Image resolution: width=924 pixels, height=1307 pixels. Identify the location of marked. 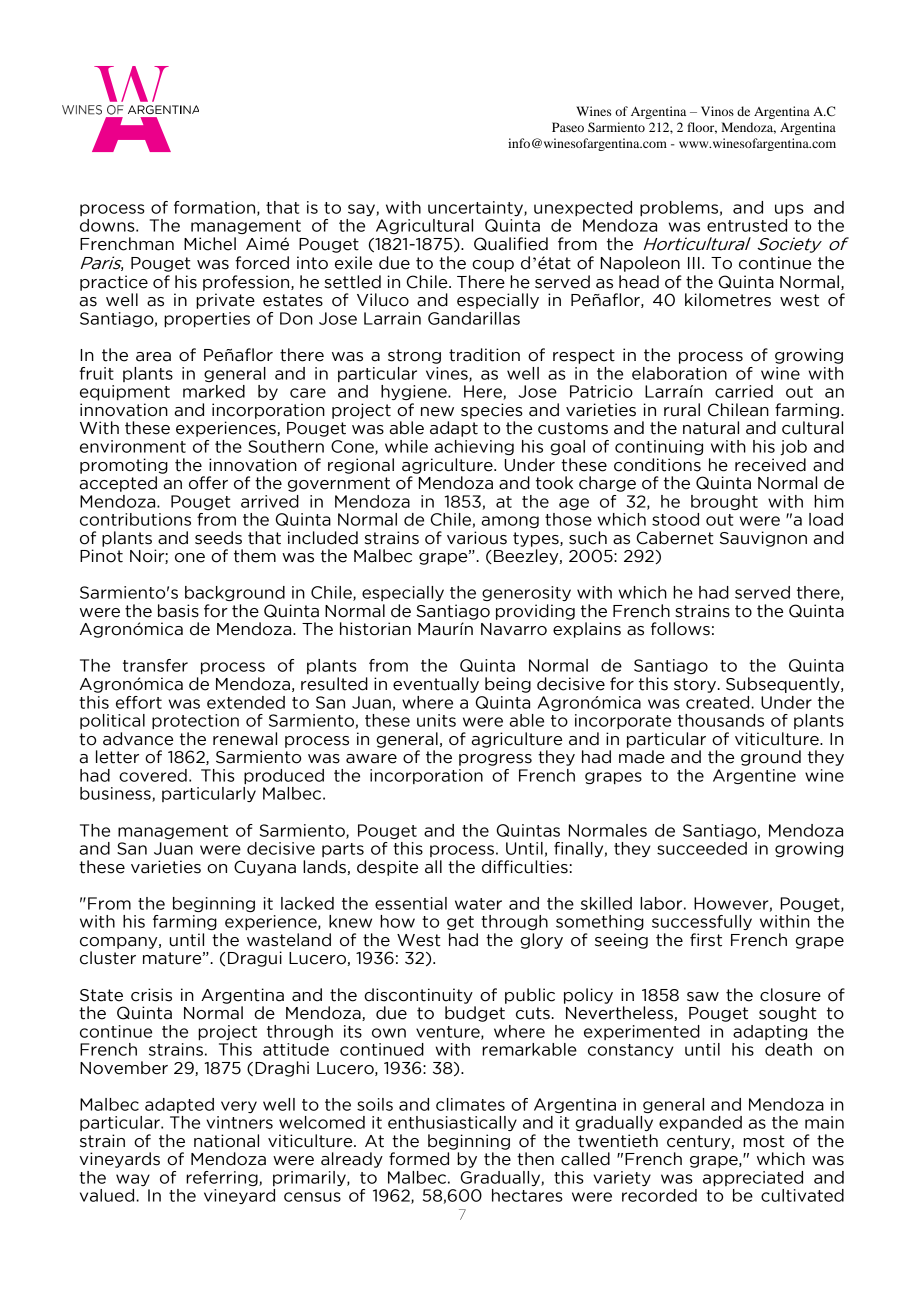
(214, 391).
